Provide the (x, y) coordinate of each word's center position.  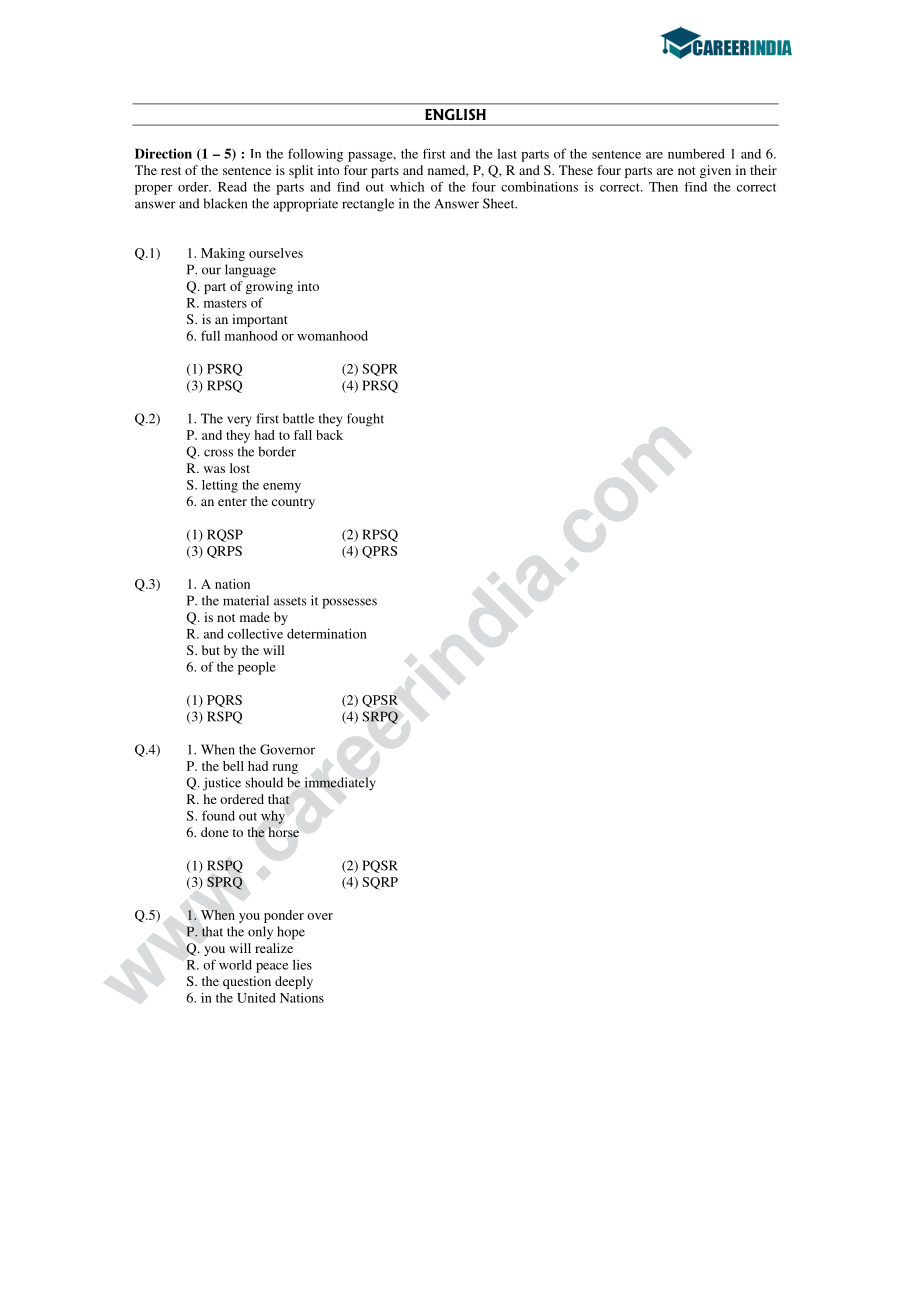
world (235, 965)
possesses (349, 603)
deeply (294, 982)
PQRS (224, 701)
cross (218, 453)
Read (232, 187)
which (407, 187)
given (715, 171)
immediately (340, 784)
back (329, 435)
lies (302, 964)
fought (365, 420)
